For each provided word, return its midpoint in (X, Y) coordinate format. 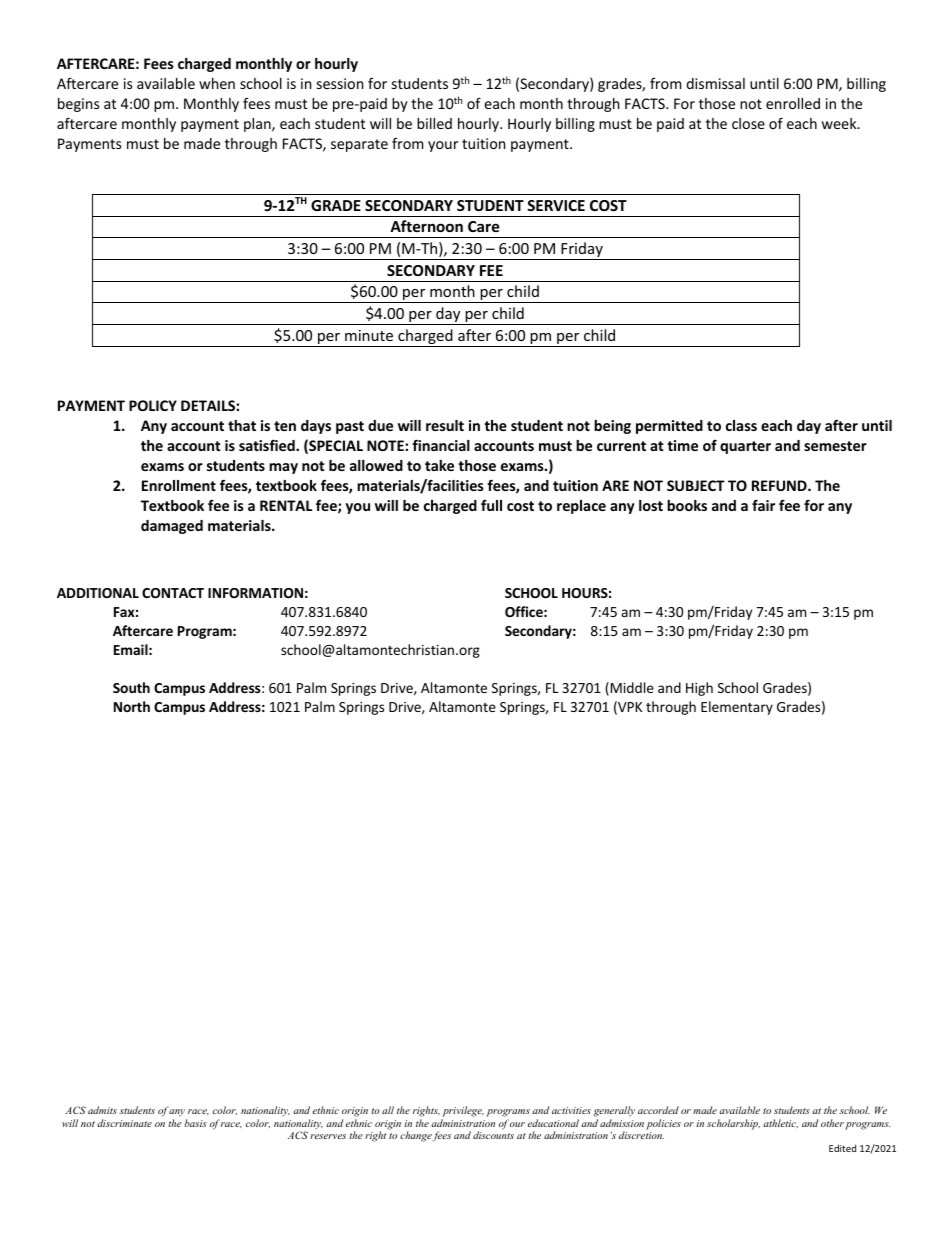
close (748, 123)
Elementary (737, 708)
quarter (745, 447)
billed (434, 123)
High (699, 689)
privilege (463, 1111)
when (217, 83)
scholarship (733, 1124)
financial (441, 445)
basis (195, 1123)
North (132, 706)
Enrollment (179, 485)
